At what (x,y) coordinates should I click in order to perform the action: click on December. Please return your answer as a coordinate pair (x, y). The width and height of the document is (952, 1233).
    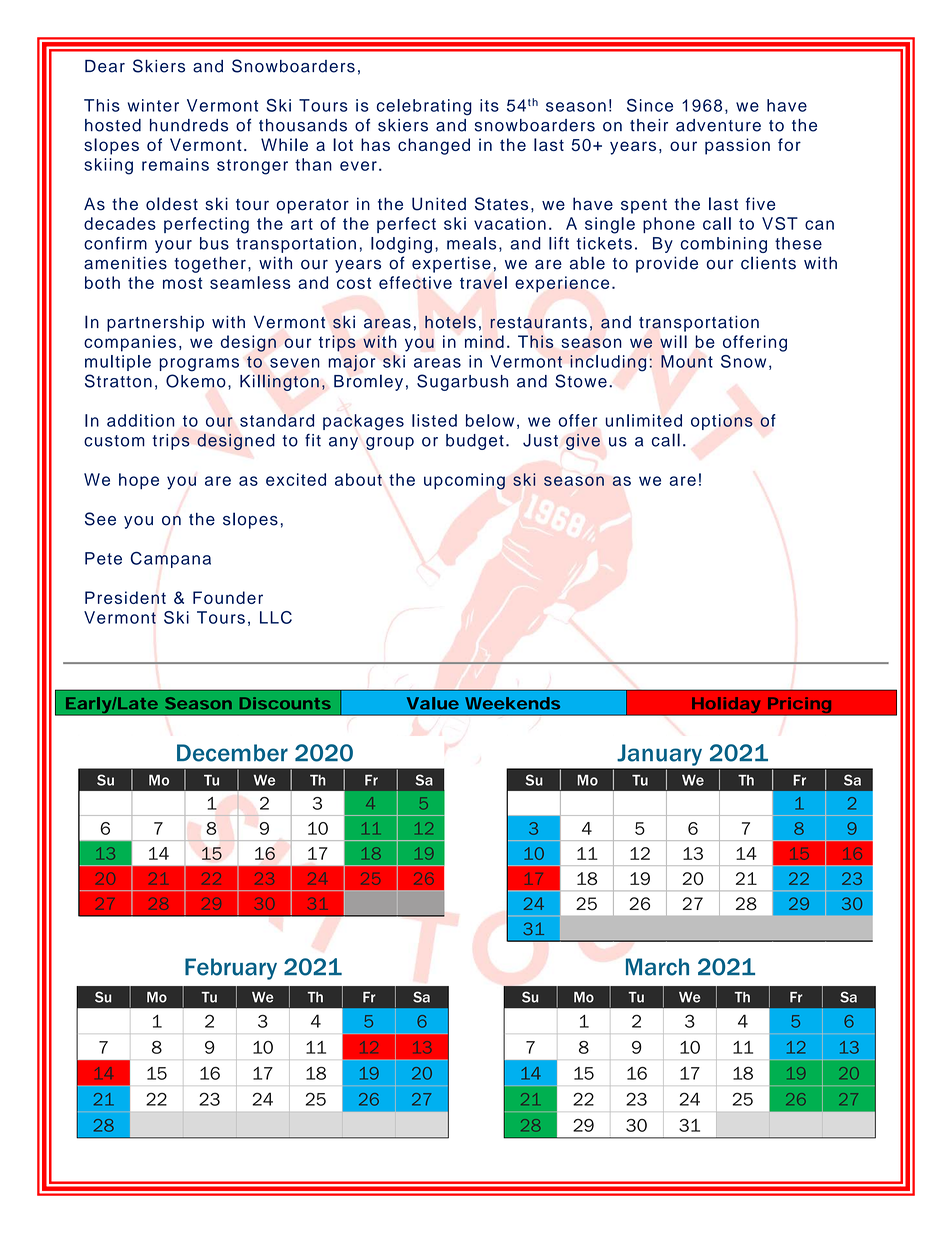
    Looking at the image, I should click on (232, 753).
